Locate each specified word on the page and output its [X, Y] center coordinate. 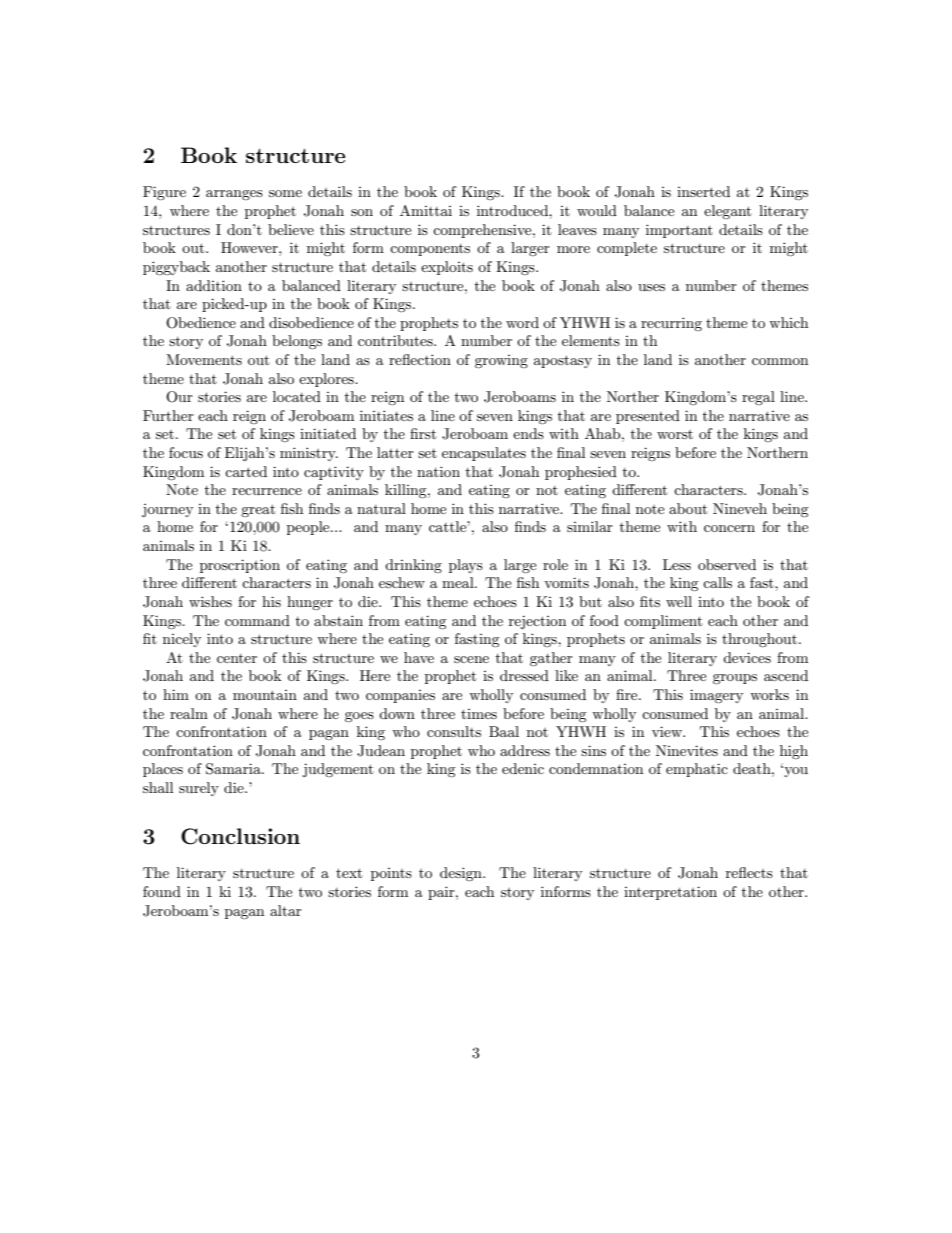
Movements [204, 359]
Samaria [234, 769]
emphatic [697, 770]
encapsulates [484, 454]
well [679, 601]
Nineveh [740, 508]
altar [286, 910]
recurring [671, 324]
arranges [234, 195]
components [430, 250]
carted [246, 471]
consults [454, 731]
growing [501, 361]
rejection [537, 622]
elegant [727, 212]
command [257, 620]
